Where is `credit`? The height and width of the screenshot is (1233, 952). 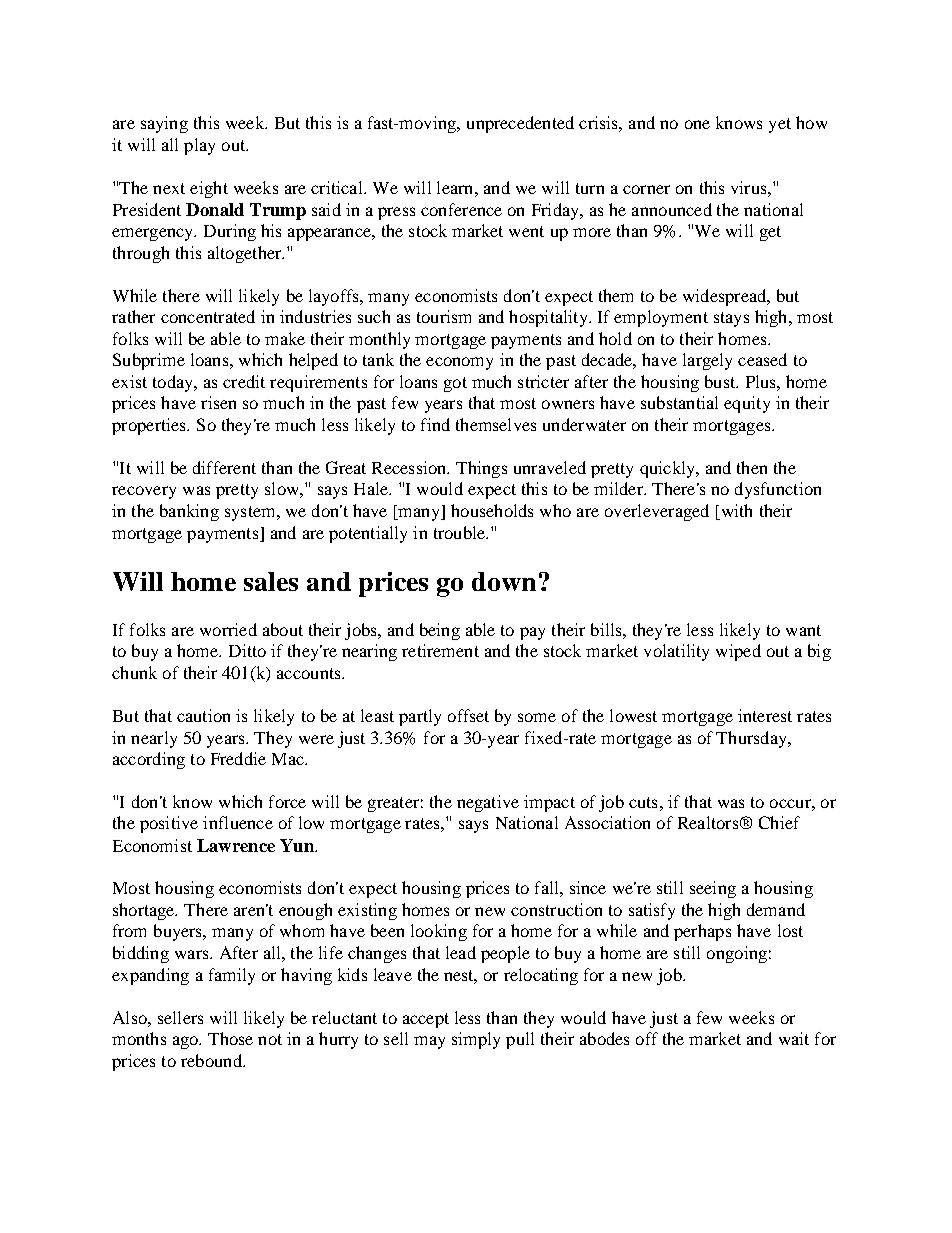
credit is located at coordinates (244, 381).
